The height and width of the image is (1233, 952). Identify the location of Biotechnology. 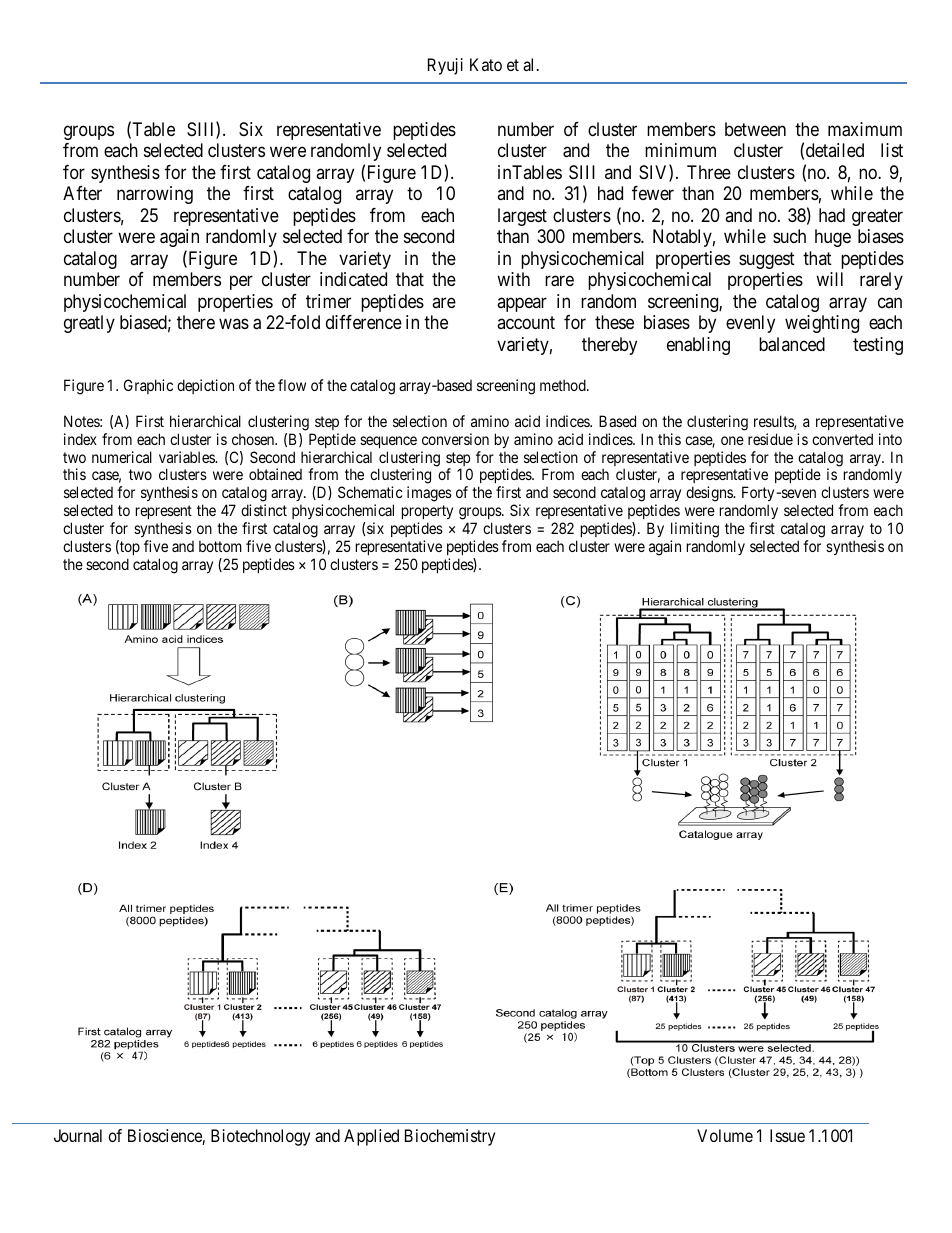
(260, 1137).
